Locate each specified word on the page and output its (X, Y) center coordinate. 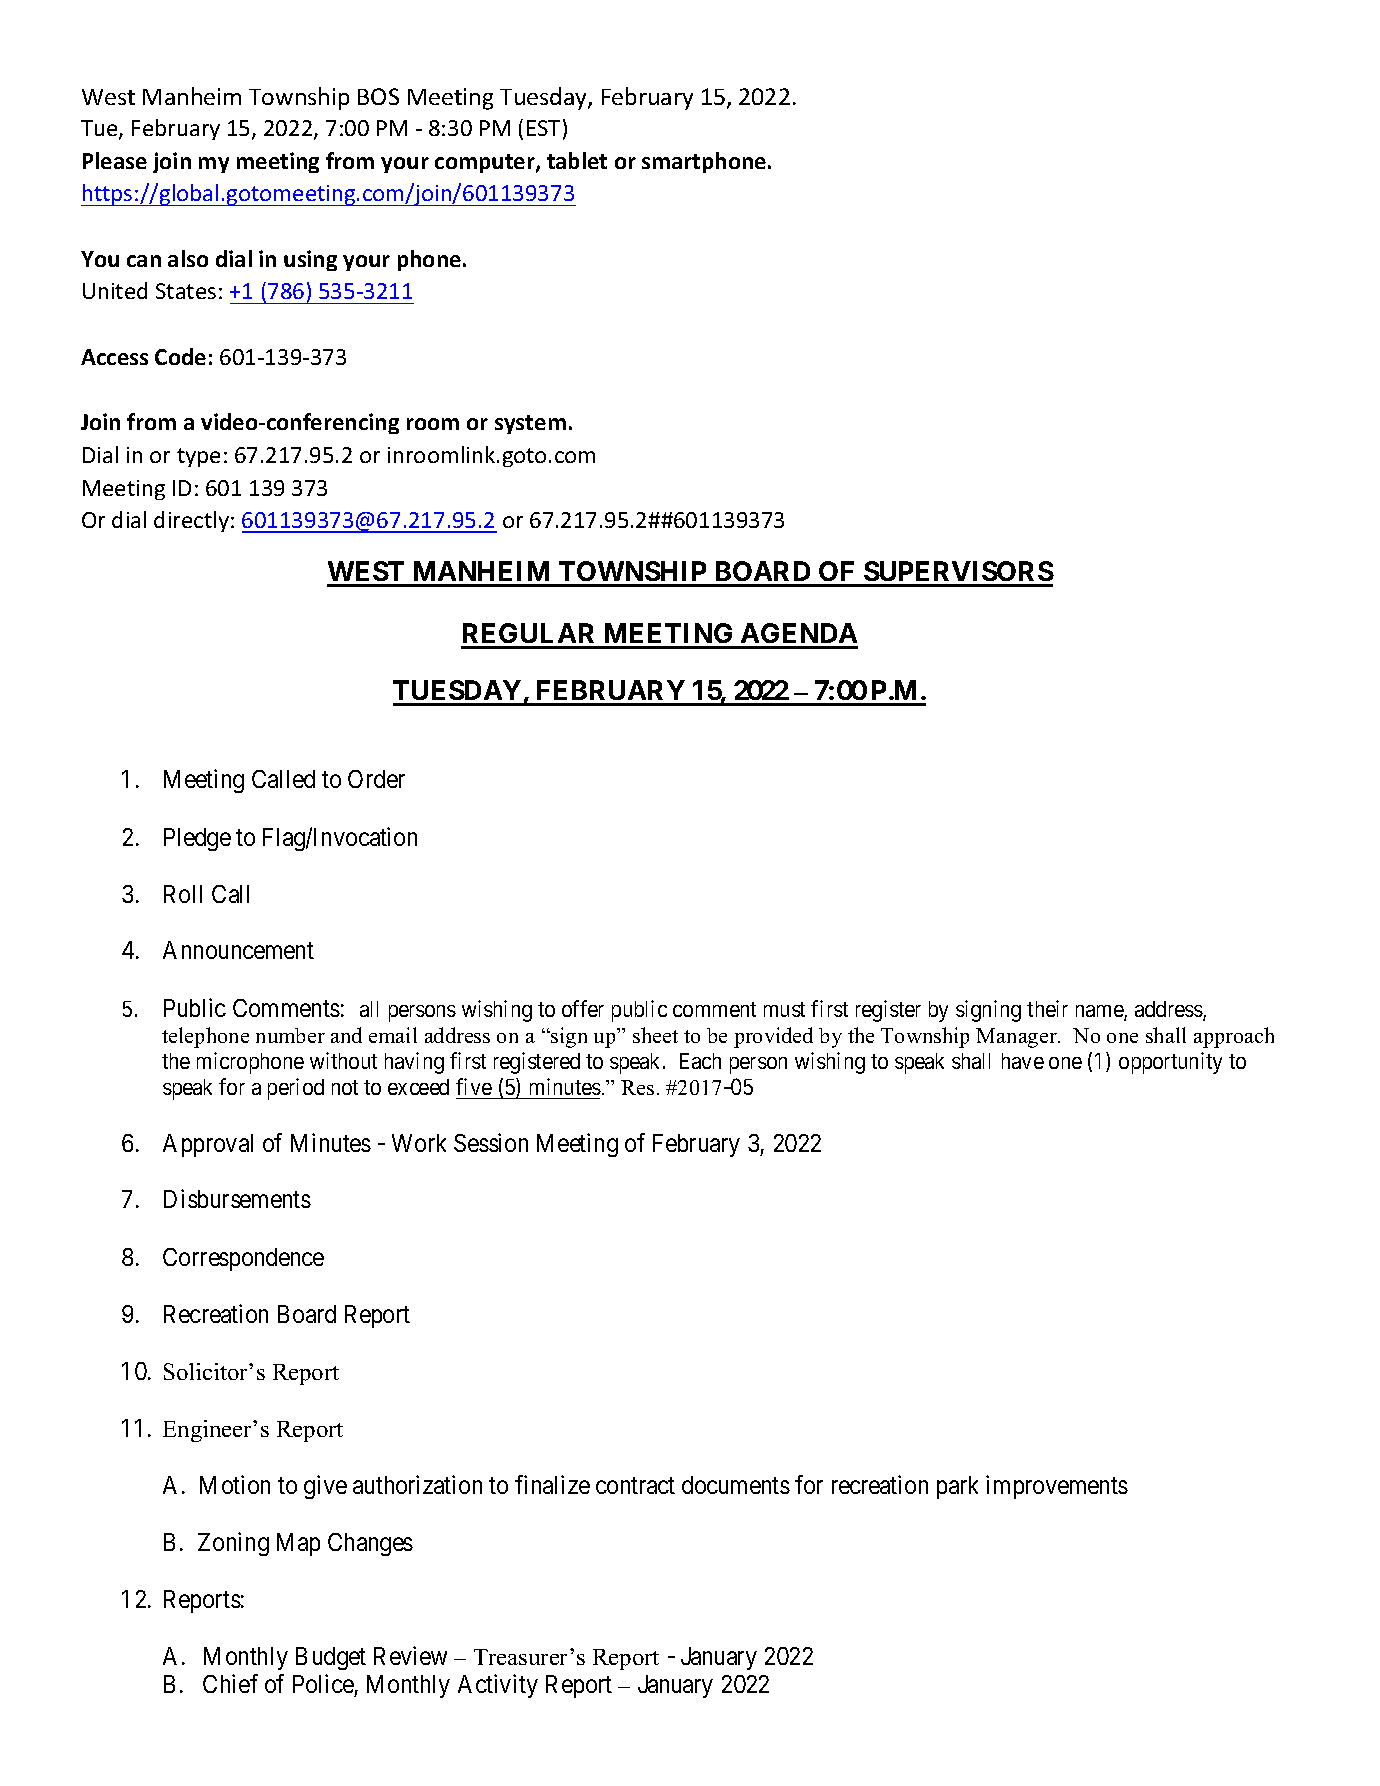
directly (191, 521)
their (1047, 1008)
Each (700, 1061)
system (530, 424)
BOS (378, 96)
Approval (208, 1145)
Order (376, 779)
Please (115, 160)
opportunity (1170, 1063)
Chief (230, 1683)
